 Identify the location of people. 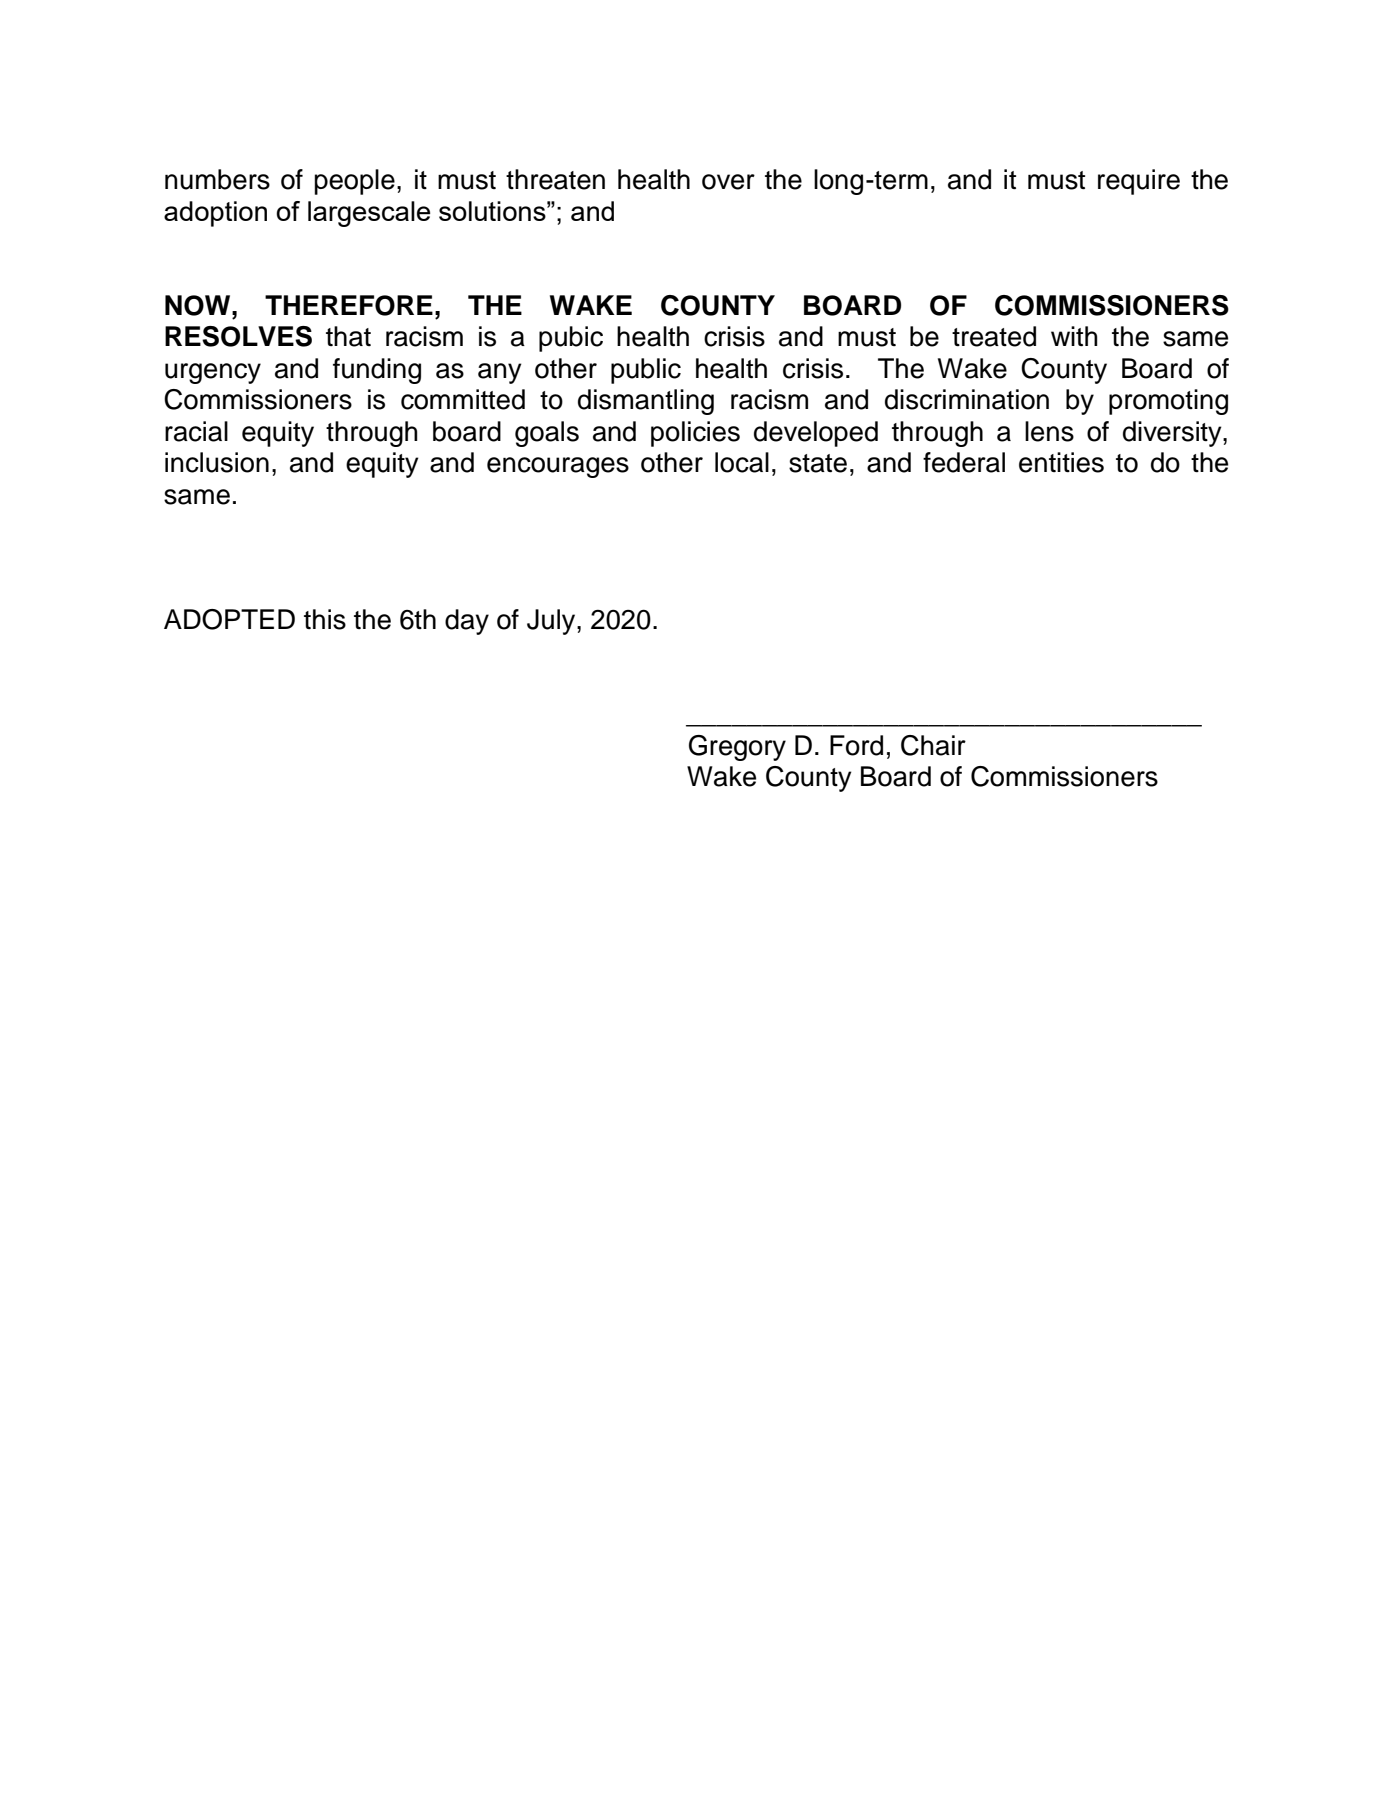
(354, 182).
